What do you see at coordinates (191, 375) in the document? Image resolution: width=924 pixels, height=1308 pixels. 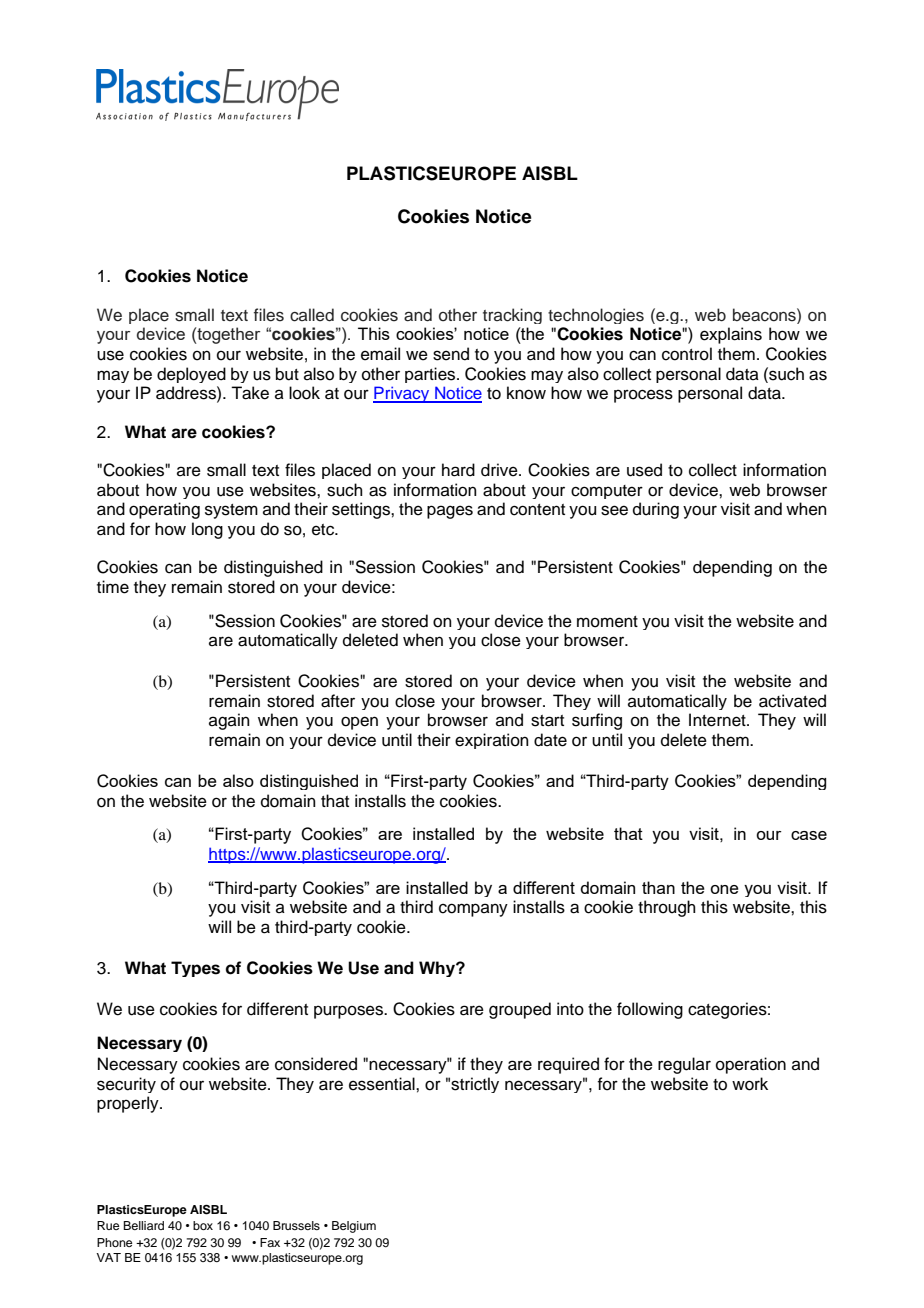 I see `deployed` at bounding box center [191, 375].
